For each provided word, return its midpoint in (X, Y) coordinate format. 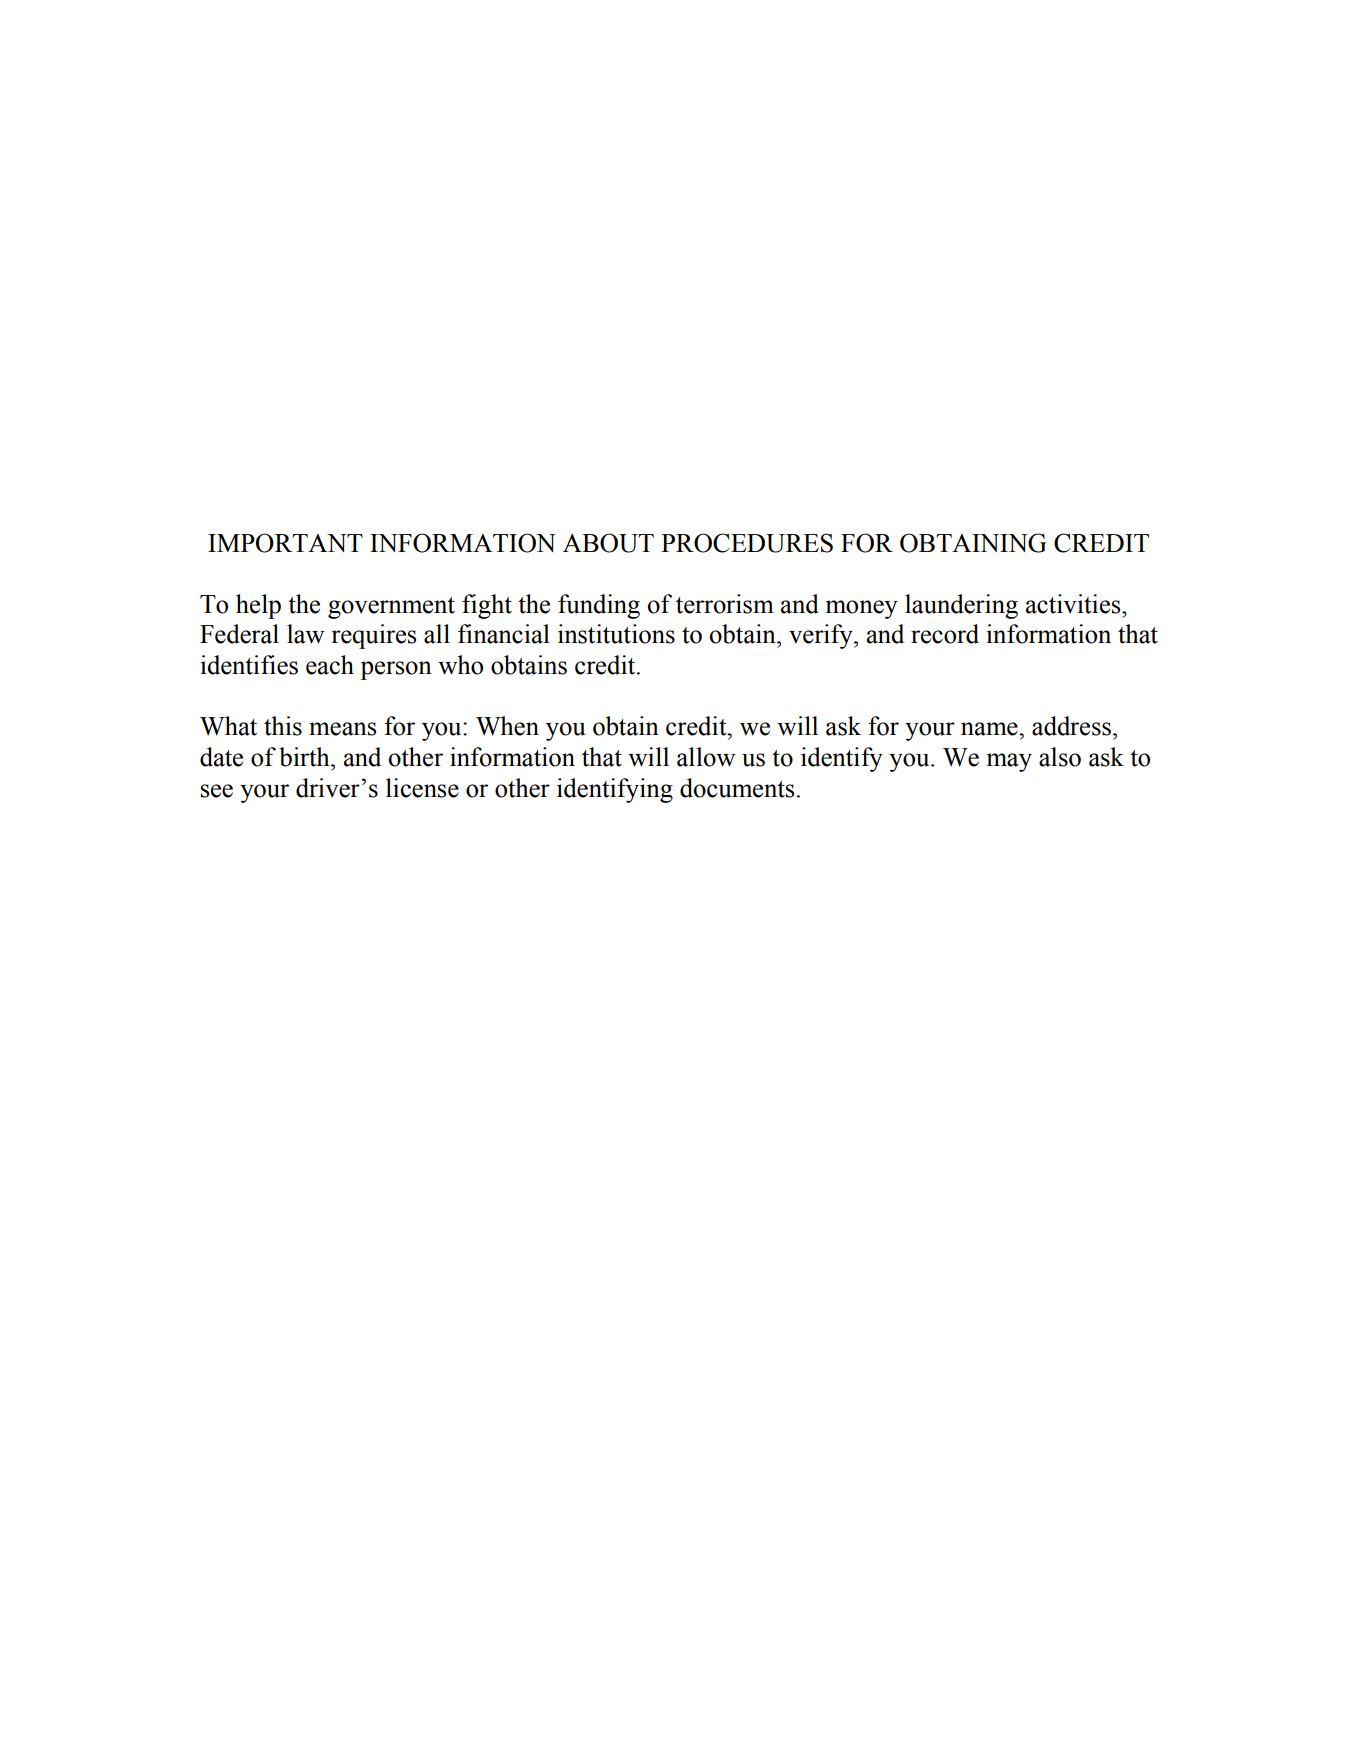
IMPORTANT (285, 543)
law (305, 634)
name (990, 729)
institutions (616, 634)
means (342, 729)
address (1071, 726)
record (945, 634)
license (422, 788)
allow (706, 757)
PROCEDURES (747, 543)
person (396, 670)
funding (599, 606)
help (258, 606)
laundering (961, 606)
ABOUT (608, 543)
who (460, 665)
